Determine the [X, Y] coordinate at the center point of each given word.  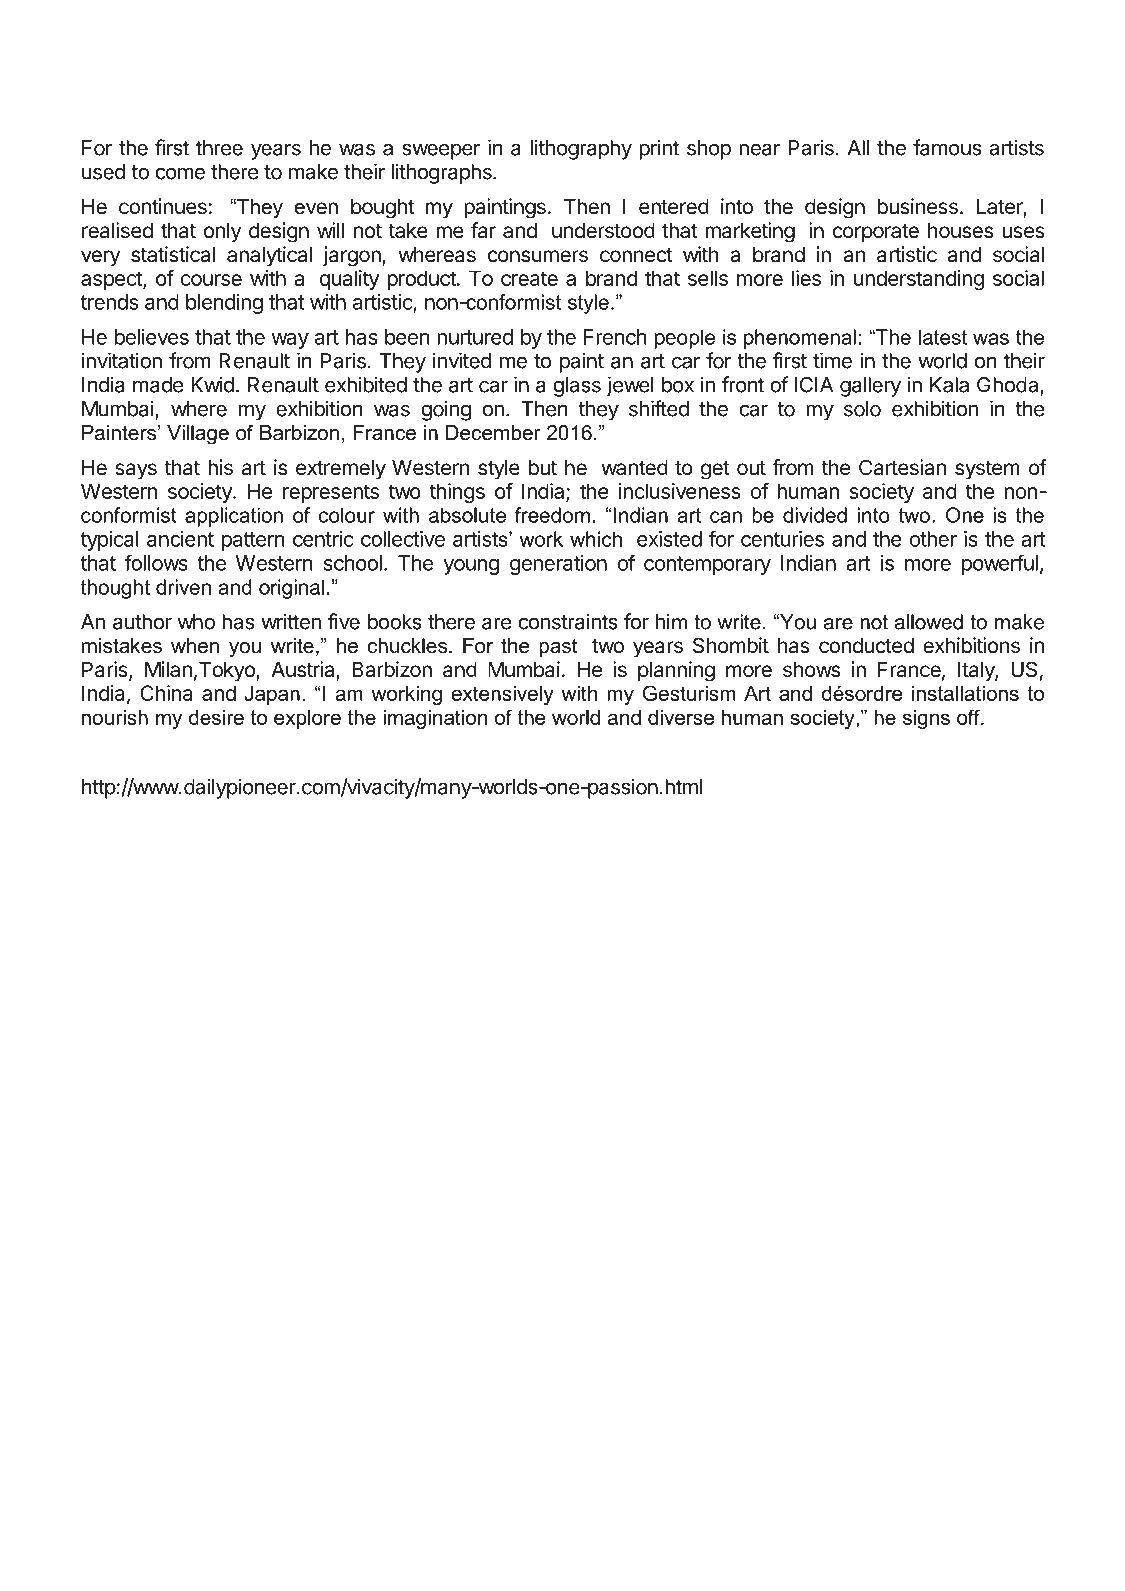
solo [862, 409]
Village [198, 435]
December [493, 433]
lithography [581, 149]
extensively [502, 695]
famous [947, 147]
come [180, 173]
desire [216, 717]
